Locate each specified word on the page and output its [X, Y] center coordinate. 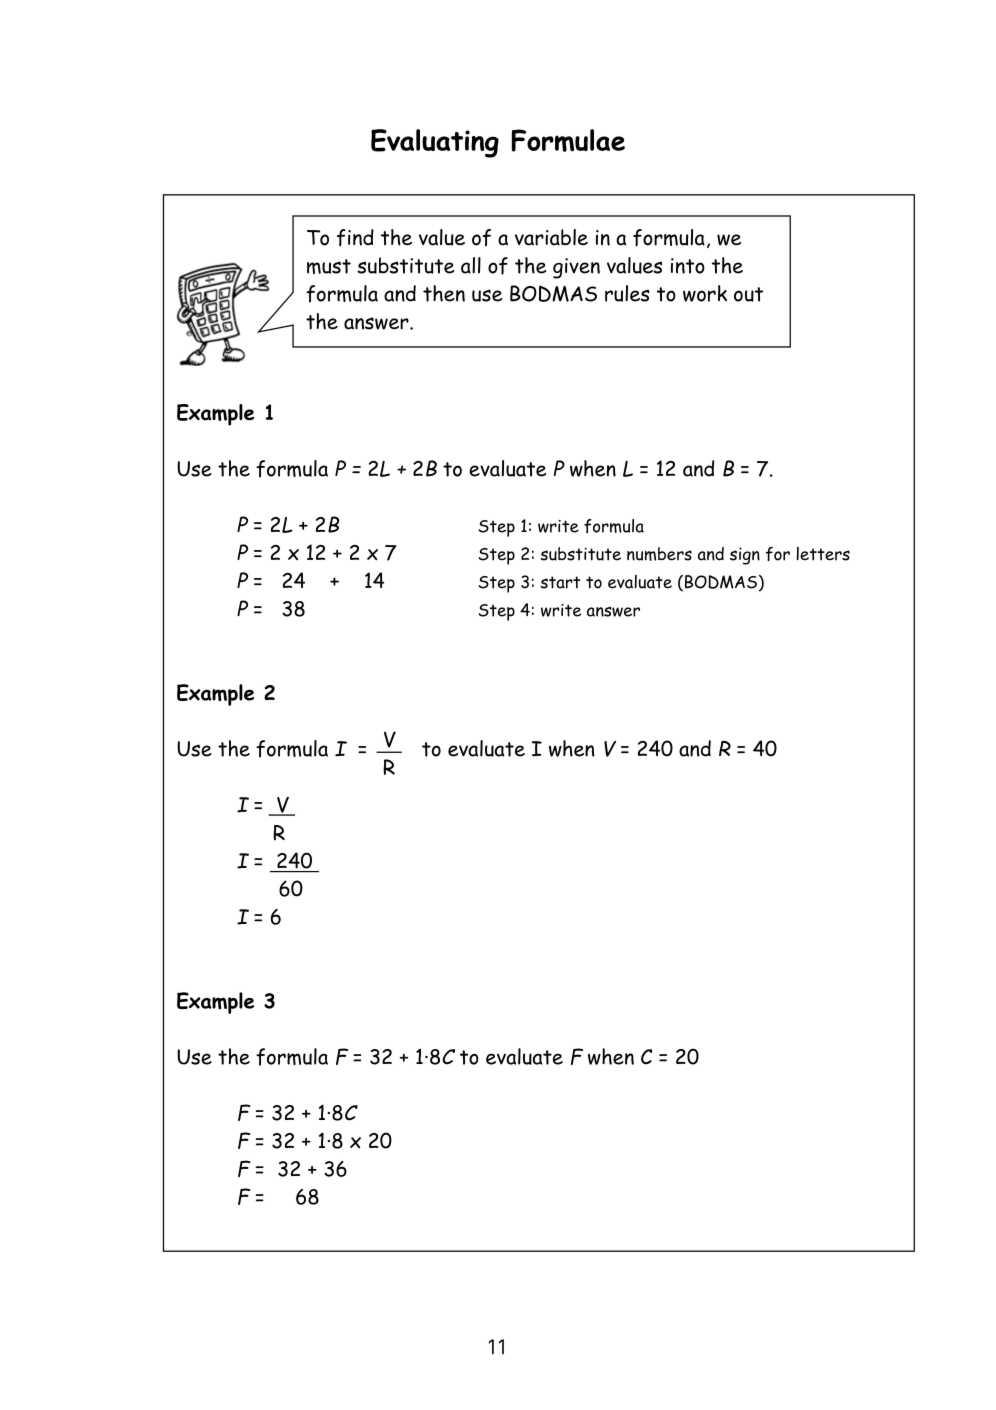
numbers [659, 554]
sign [745, 556]
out [748, 294]
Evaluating [435, 143]
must [329, 266]
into [688, 266]
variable [551, 237]
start [560, 582]
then [444, 293]
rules [627, 293]
